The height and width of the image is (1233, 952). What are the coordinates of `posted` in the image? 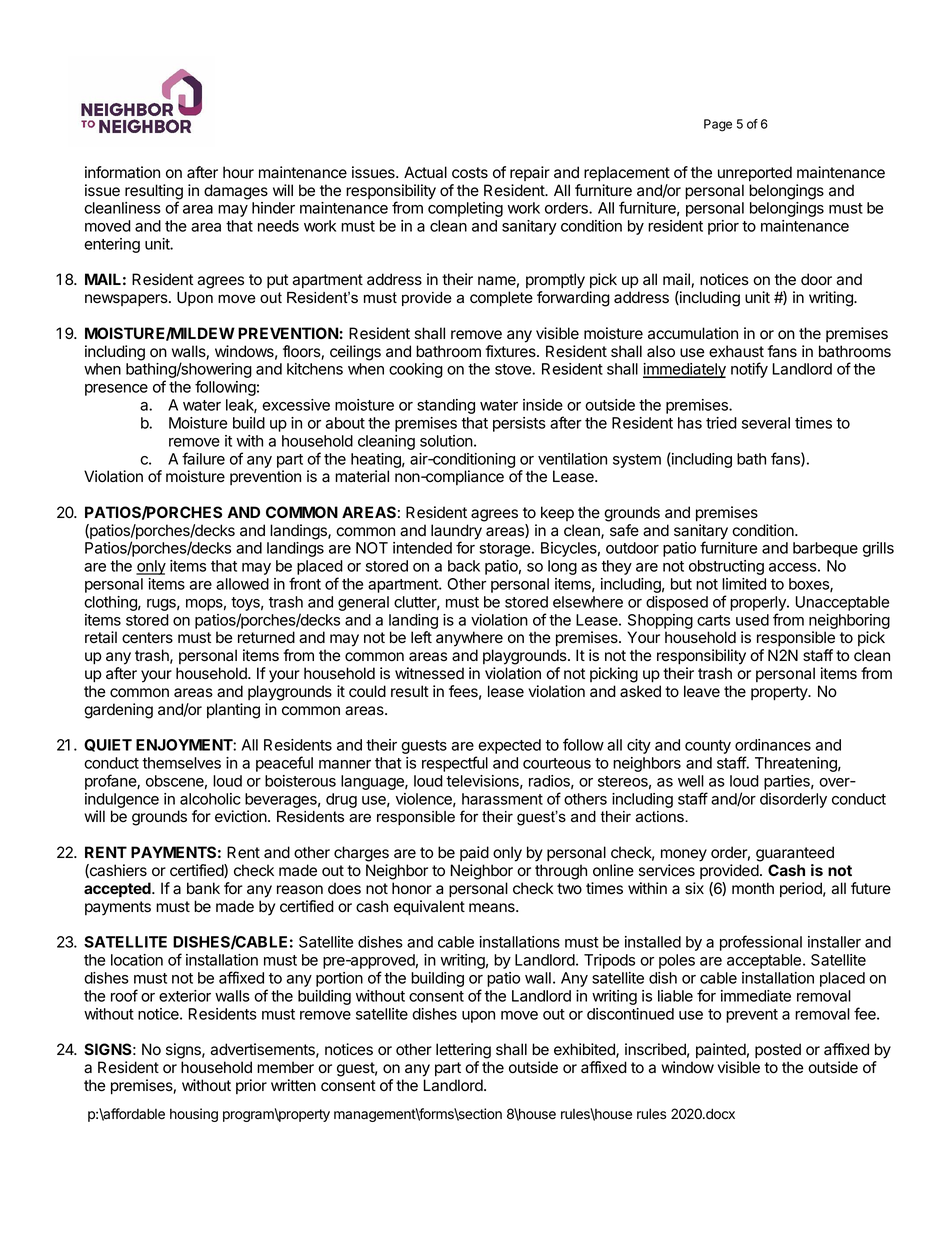 It's located at (778, 1050).
